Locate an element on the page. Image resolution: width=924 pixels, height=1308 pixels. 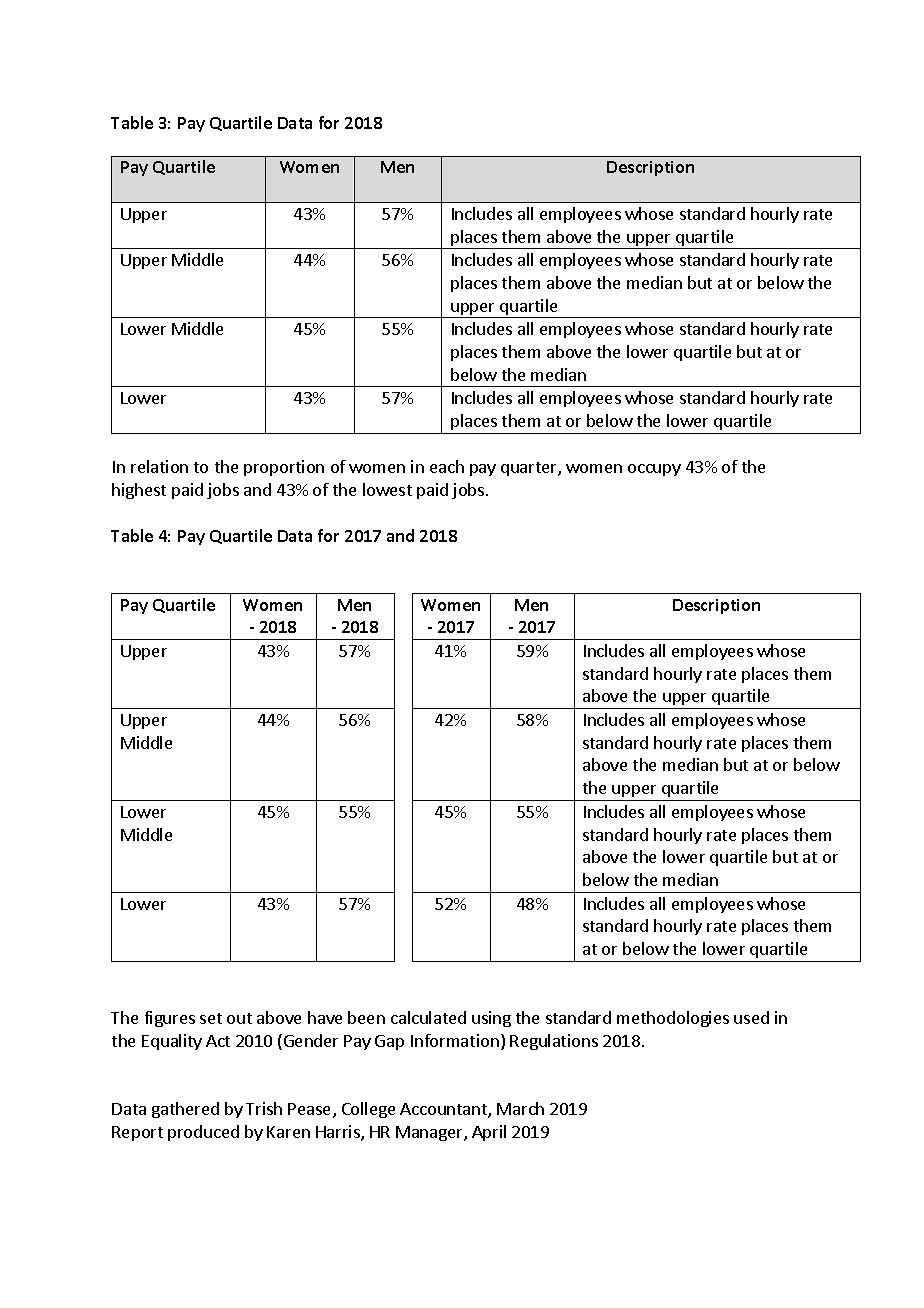
methodologies is located at coordinates (673, 1019).
